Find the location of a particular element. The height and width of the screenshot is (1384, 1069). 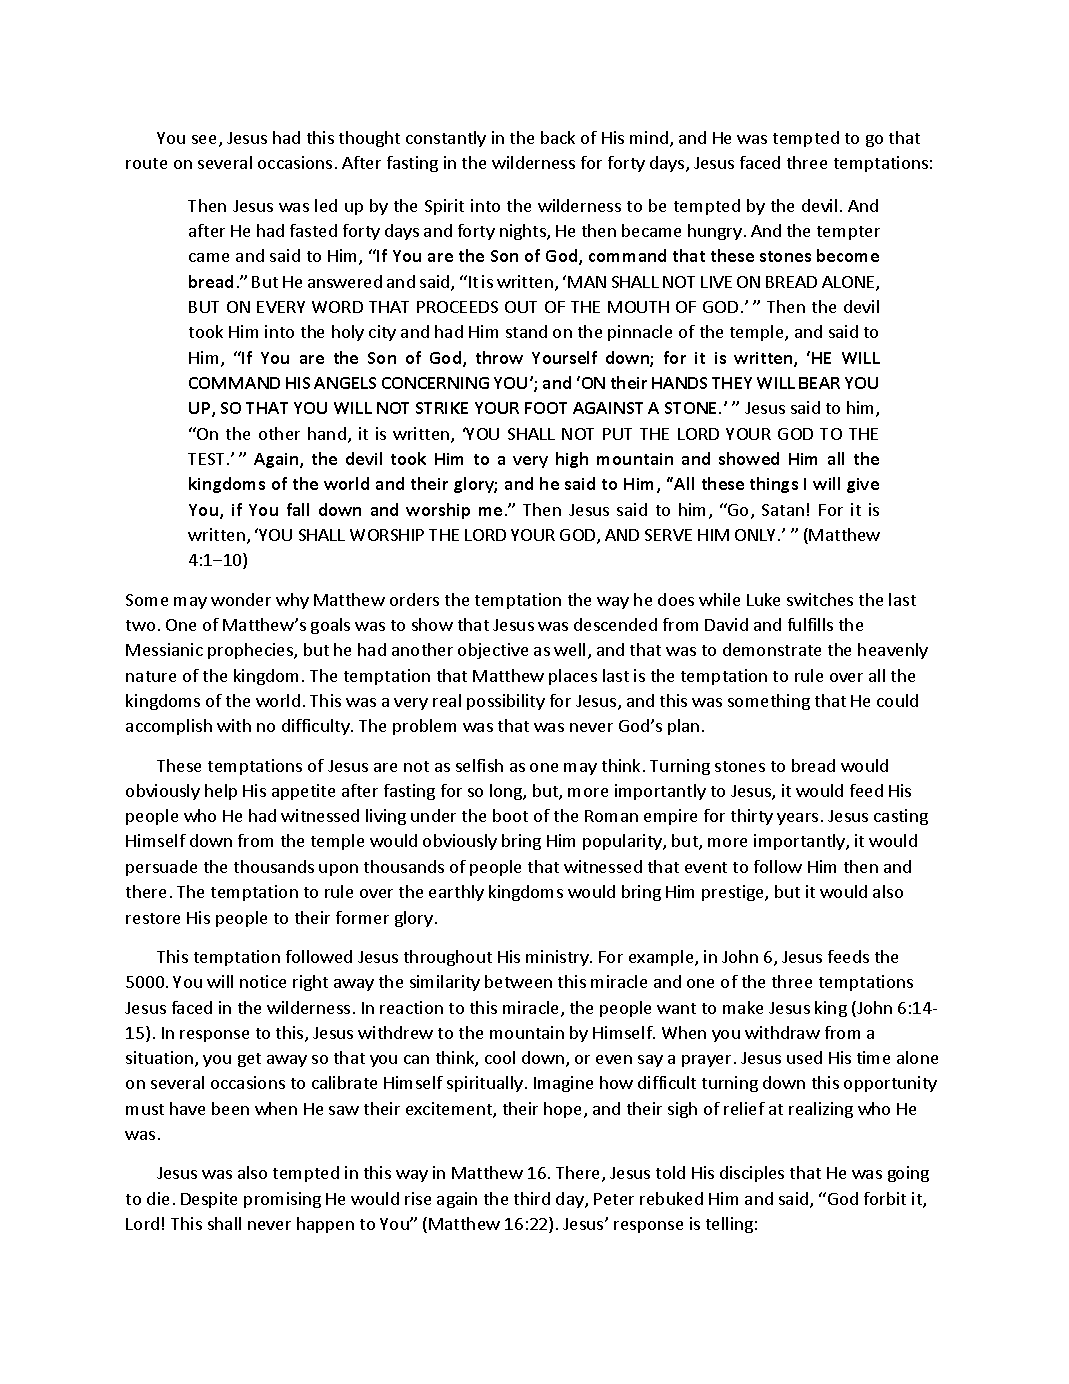

back is located at coordinates (558, 137).
